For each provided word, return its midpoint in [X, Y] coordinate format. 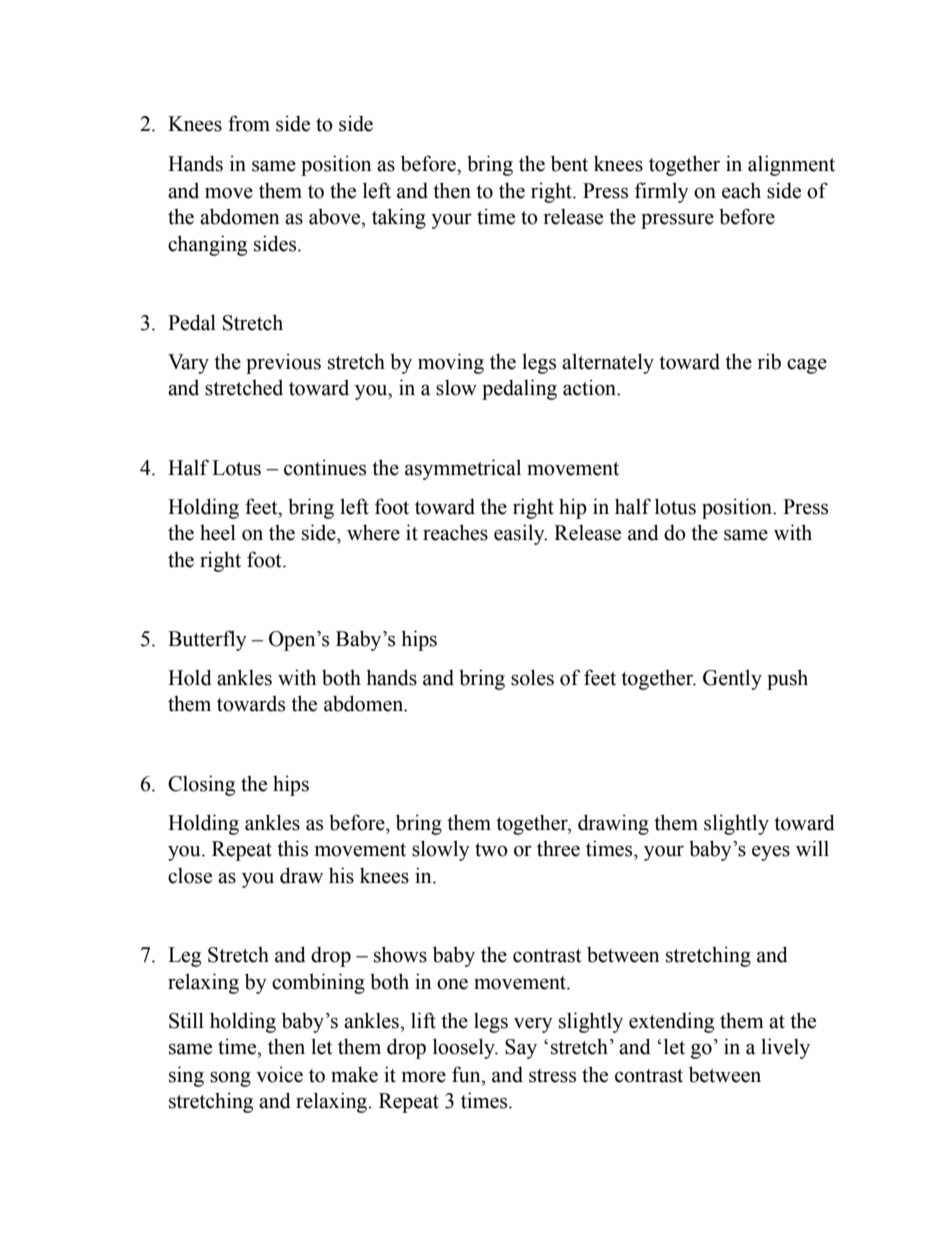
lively [785, 1048]
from [249, 123]
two [491, 850]
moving [451, 363]
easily [520, 534]
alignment [791, 165]
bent [569, 163]
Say [521, 1049]
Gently [732, 679]
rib [769, 361]
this [292, 848]
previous [283, 363]
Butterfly [207, 640]
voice [279, 1074]
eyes [771, 853]
